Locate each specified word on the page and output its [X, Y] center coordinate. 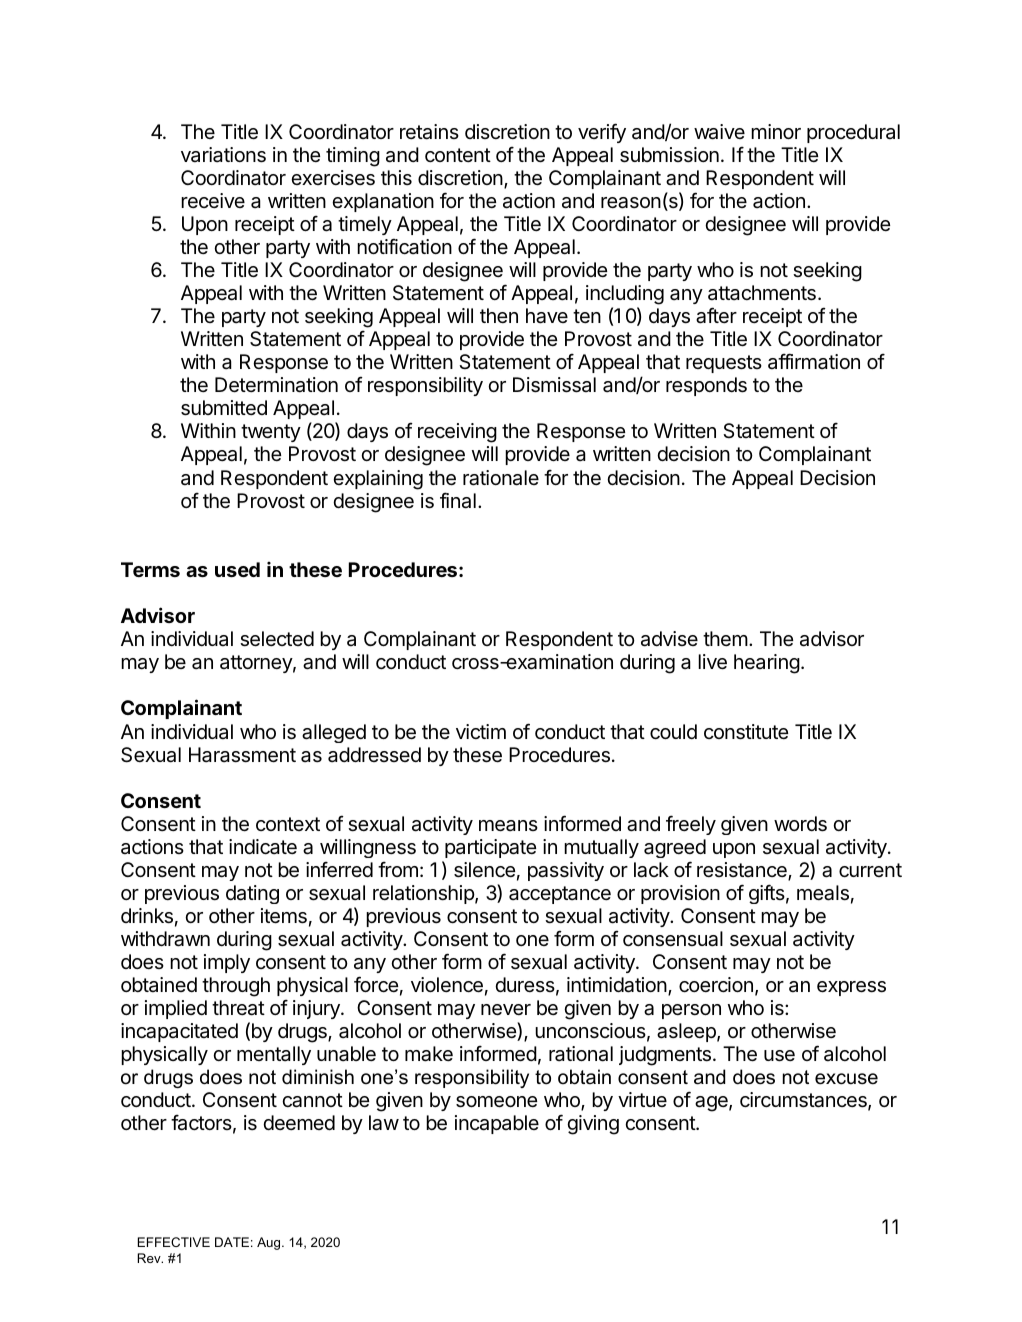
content [458, 155]
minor [776, 131]
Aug [270, 1243]
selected [277, 639]
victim [481, 731]
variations [223, 155]
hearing [767, 664]
